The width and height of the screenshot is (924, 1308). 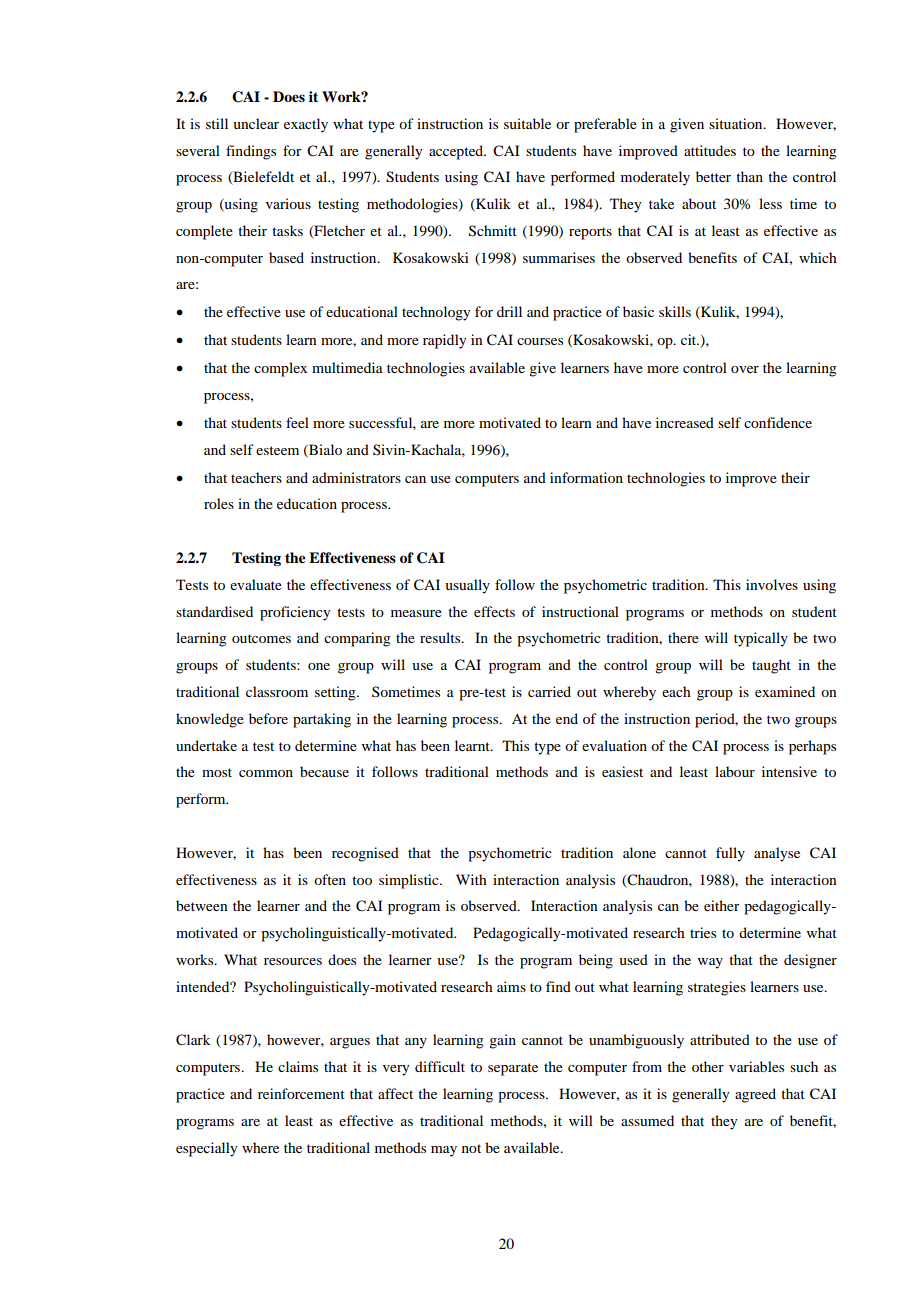 What do you see at coordinates (527, 123) in the screenshot?
I see `suitable` at bounding box center [527, 123].
